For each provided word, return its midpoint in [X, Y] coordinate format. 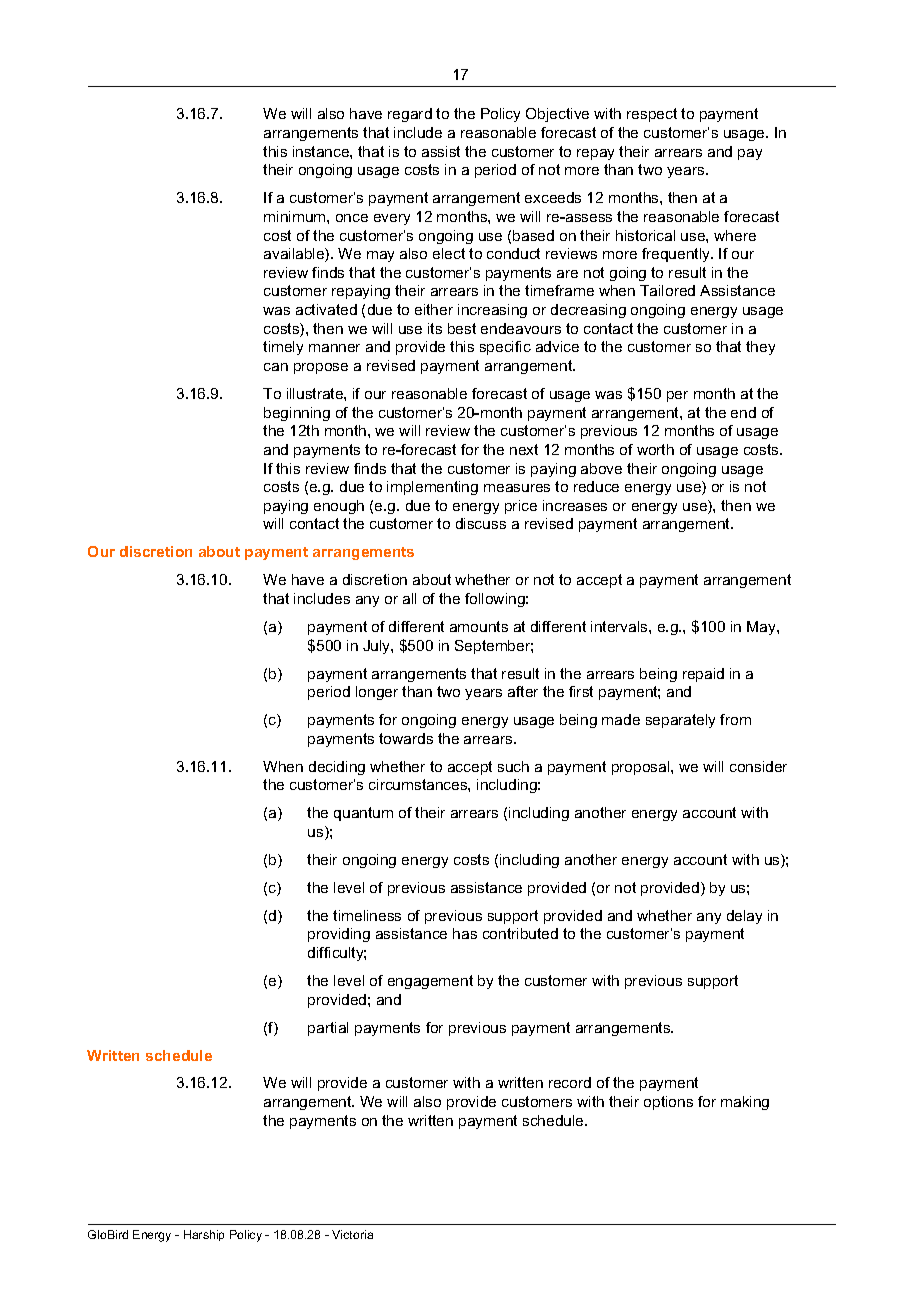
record [570, 1082]
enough [339, 507]
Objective [557, 115]
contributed [520, 933]
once [352, 218]
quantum [363, 814]
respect [652, 115]
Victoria [352, 1234]
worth [655, 449]
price [521, 507]
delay [744, 917]
